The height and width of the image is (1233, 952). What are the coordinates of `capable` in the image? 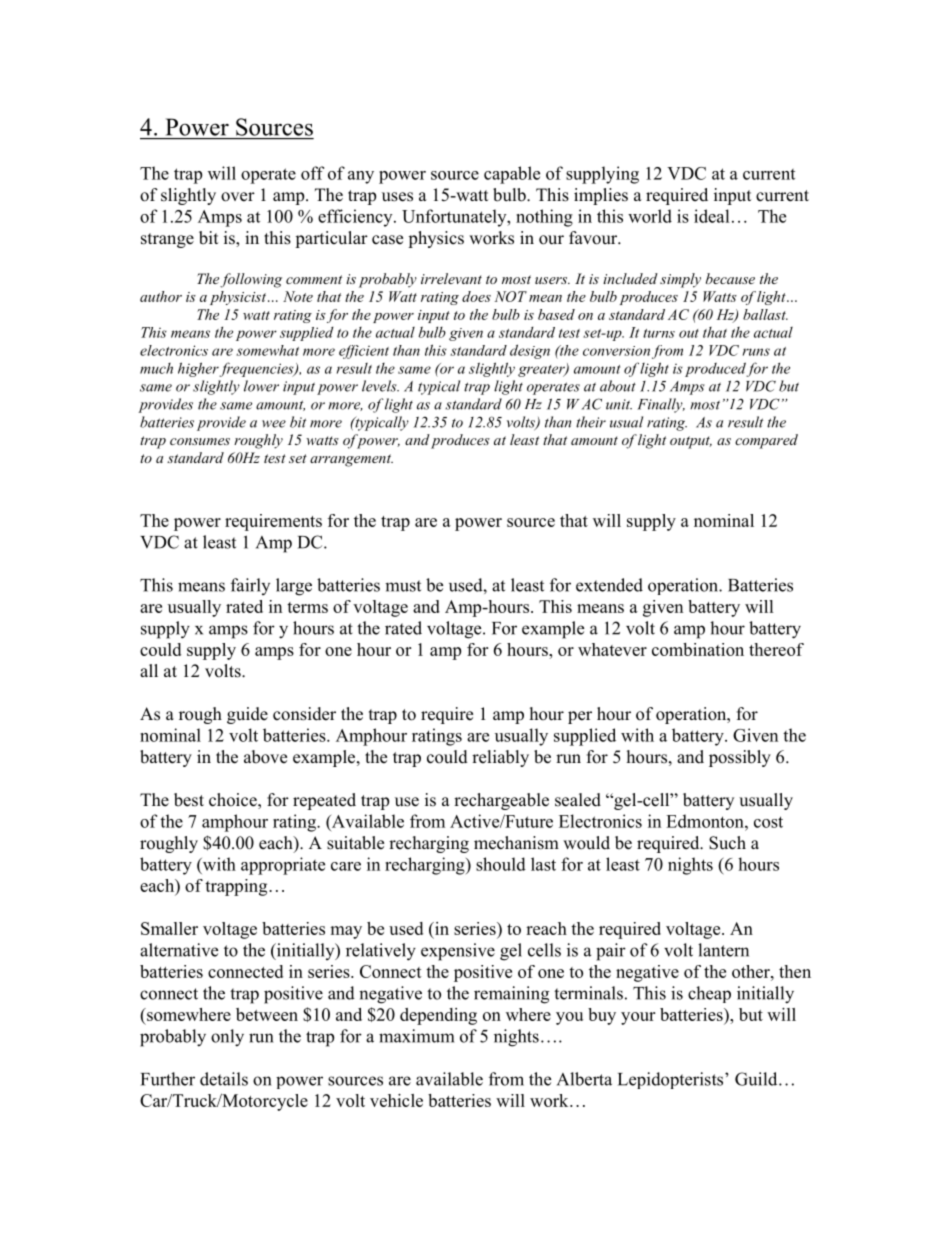 It's located at (512, 175).
